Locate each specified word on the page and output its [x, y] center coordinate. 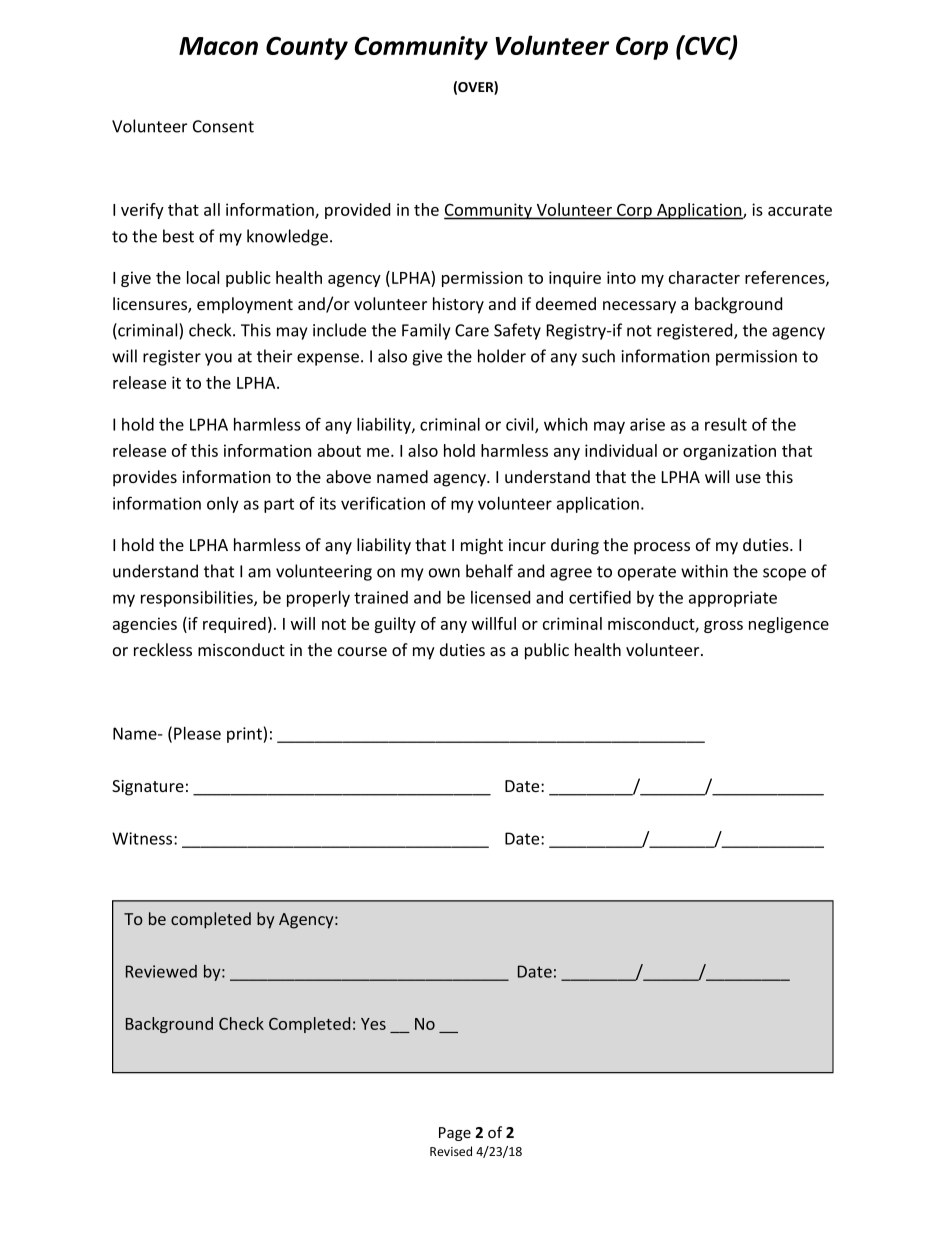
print [245, 735]
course [362, 651]
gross [723, 627]
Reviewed [161, 971]
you [218, 359]
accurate [800, 210]
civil [521, 425]
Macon [218, 46]
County [307, 48]
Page [455, 1134]
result [726, 424]
